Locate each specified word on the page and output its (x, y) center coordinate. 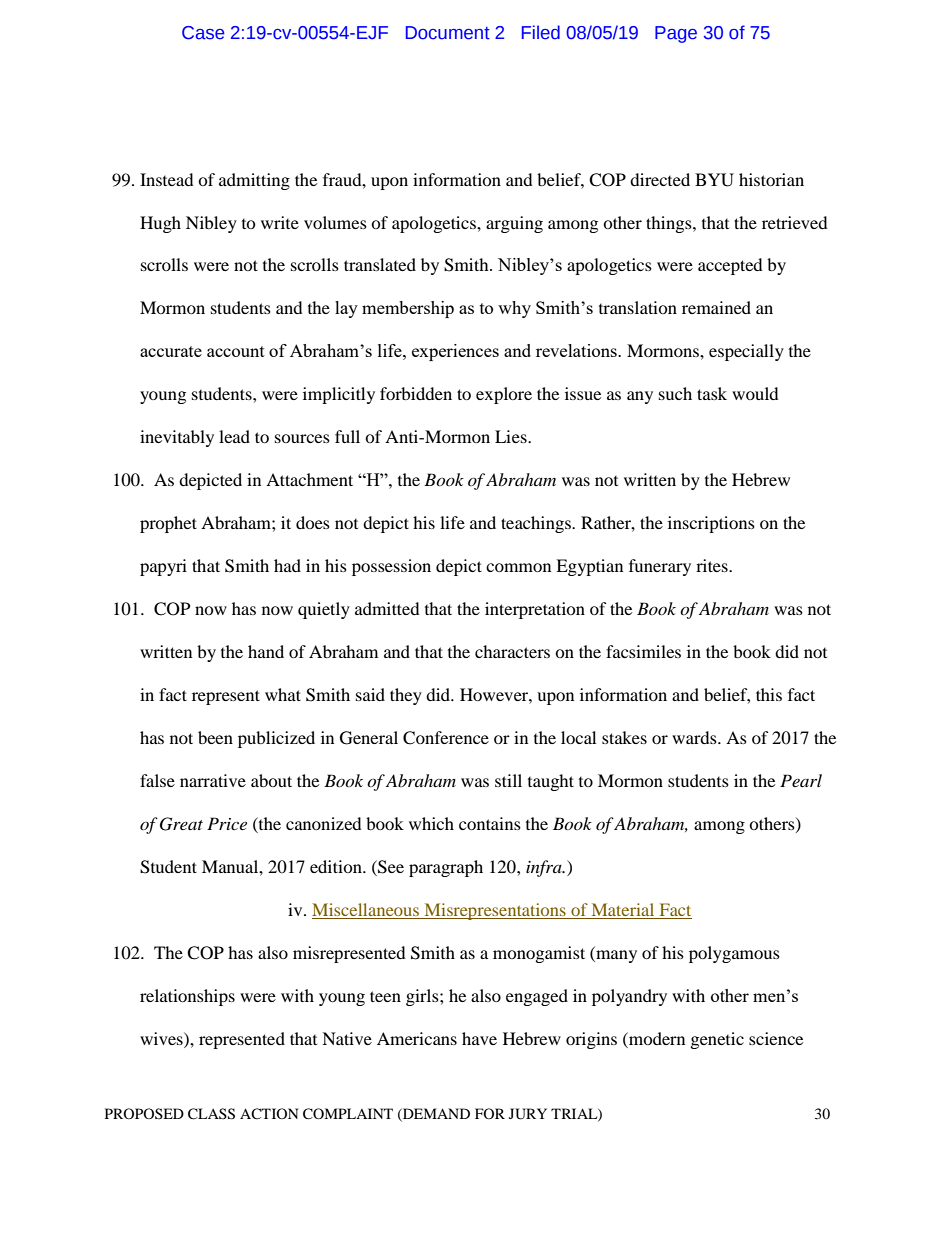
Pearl (801, 780)
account (236, 351)
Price (227, 823)
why (514, 309)
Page (676, 34)
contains (490, 823)
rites (713, 565)
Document (448, 33)
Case (203, 33)
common (518, 567)
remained (716, 307)
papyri (163, 567)
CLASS (211, 1114)
